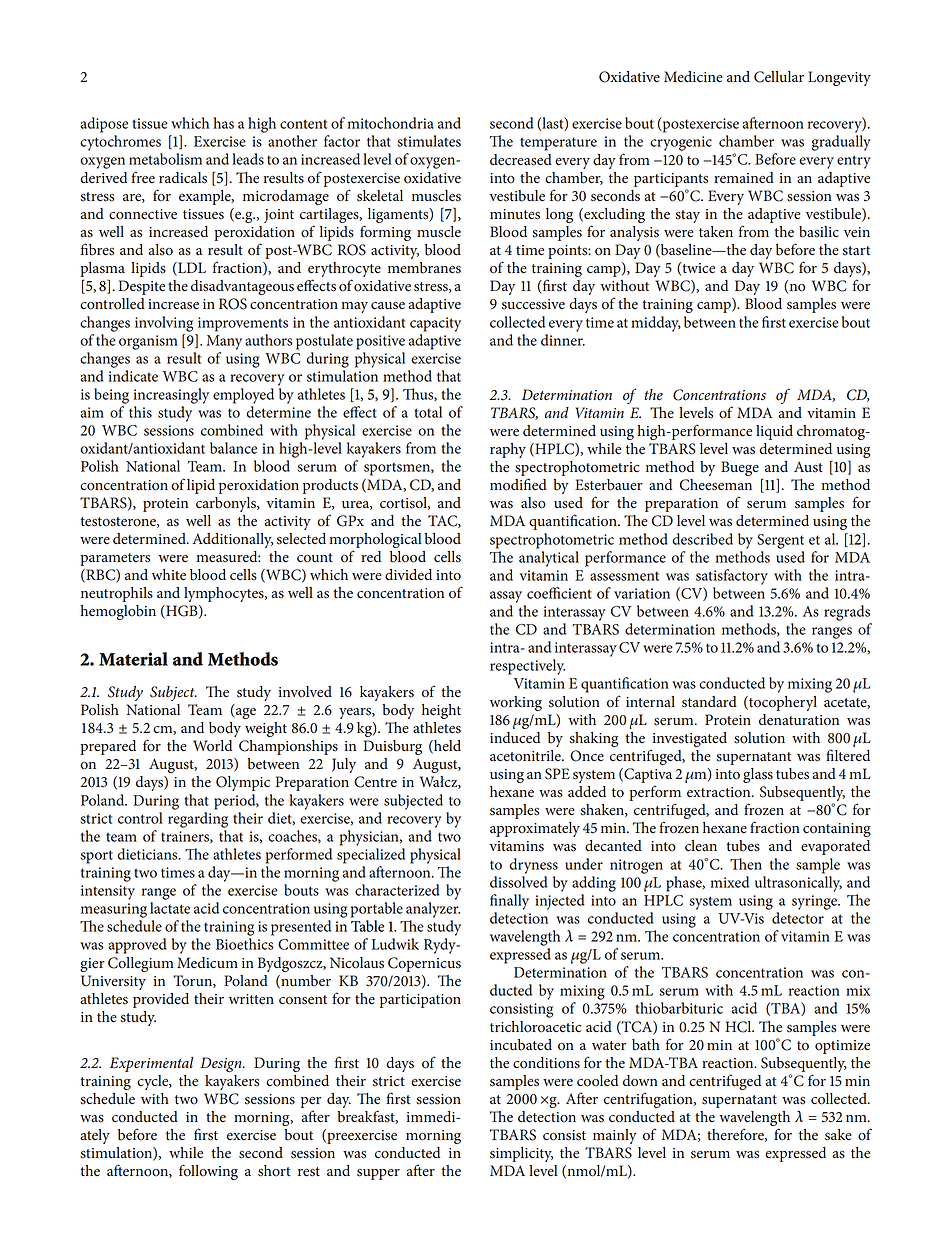 The height and width of the screenshot is (1258, 952). Describe the element at coordinates (170, 908) in the screenshot. I see `lactate` at that location.
